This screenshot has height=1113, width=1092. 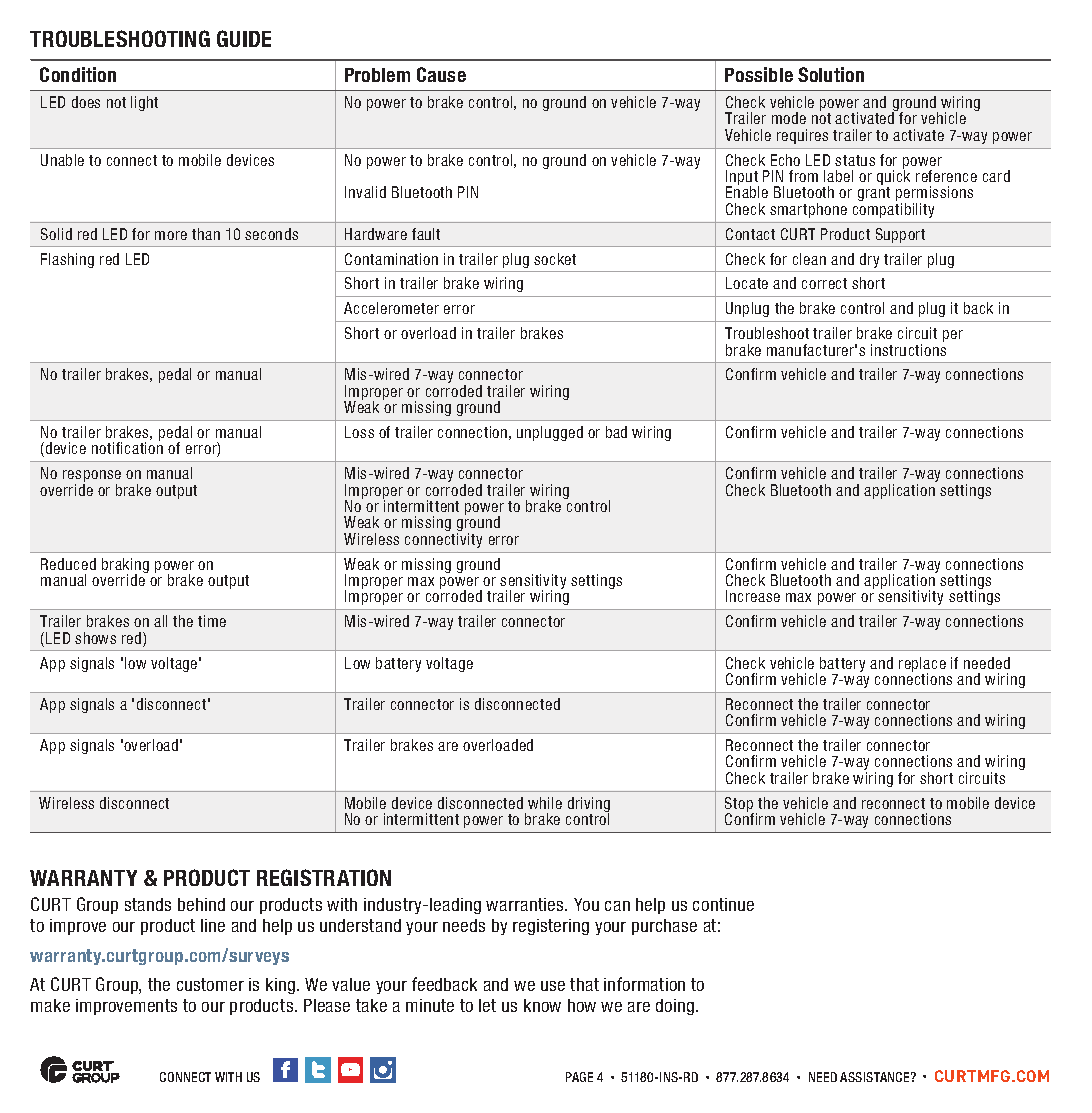 What do you see at coordinates (144, 103) in the screenshot?
I see `light` at bounding box center [144, 103].
